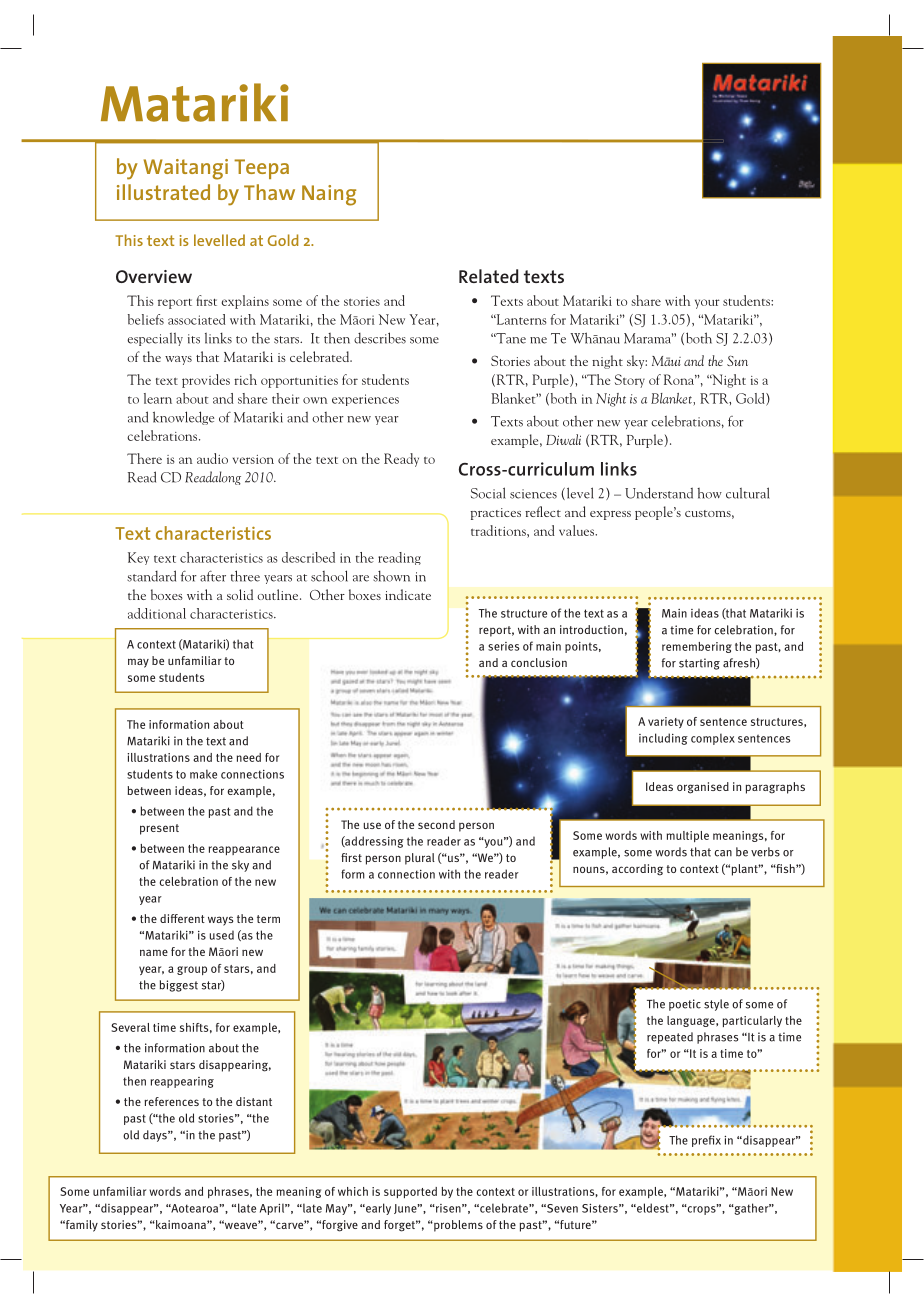  I want to click on can, so click(723, 853).
